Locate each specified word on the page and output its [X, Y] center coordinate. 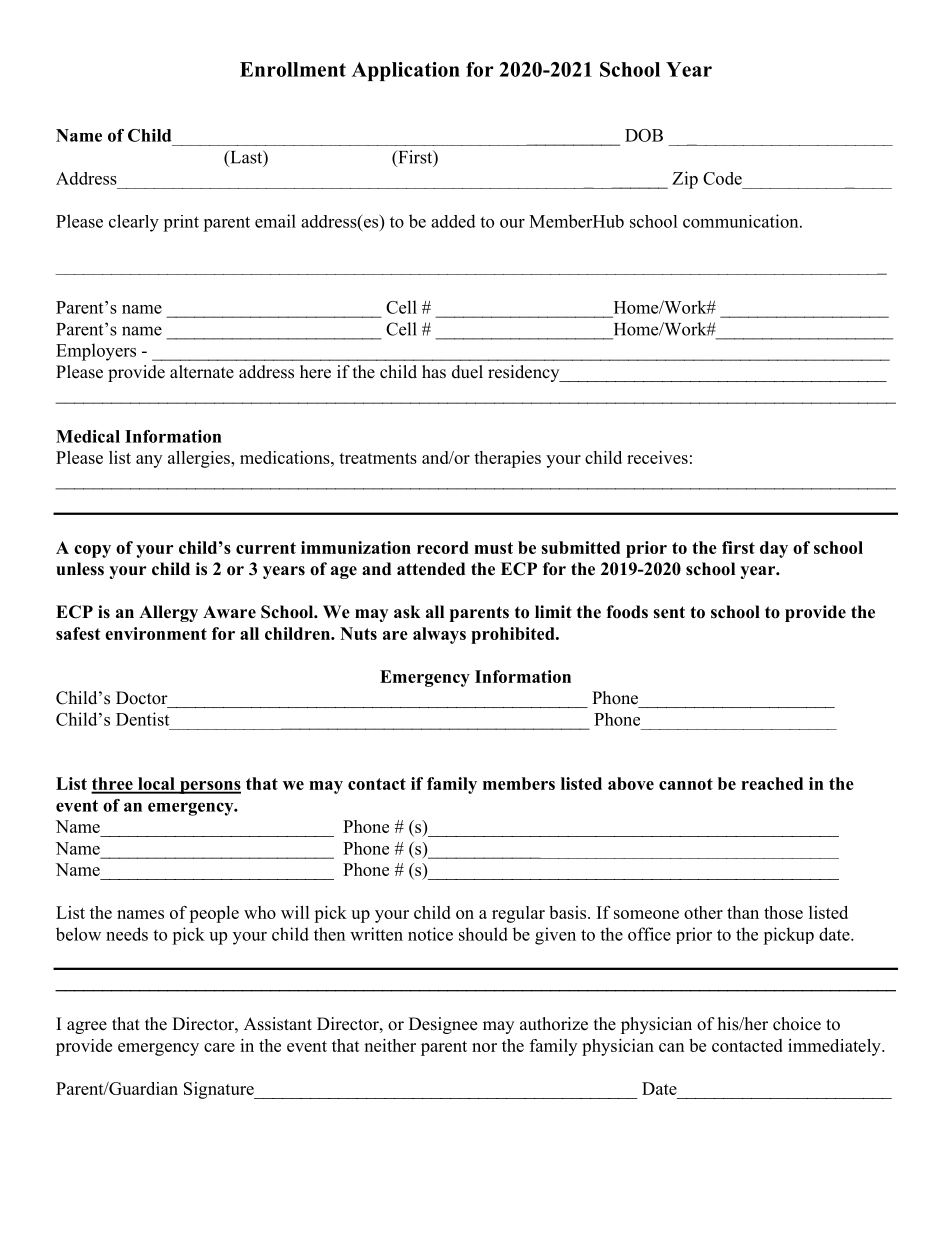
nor [484, 1047]
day [774, 549]
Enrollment [293, 69]
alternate [202, 372]
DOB [644, 135]
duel [467, 372]
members [519, 783]
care [219, 1047]
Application [406, 71]
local [156, 785]
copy [92, 551]
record [443, 547]
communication [742, 221]
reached [772, 783]
